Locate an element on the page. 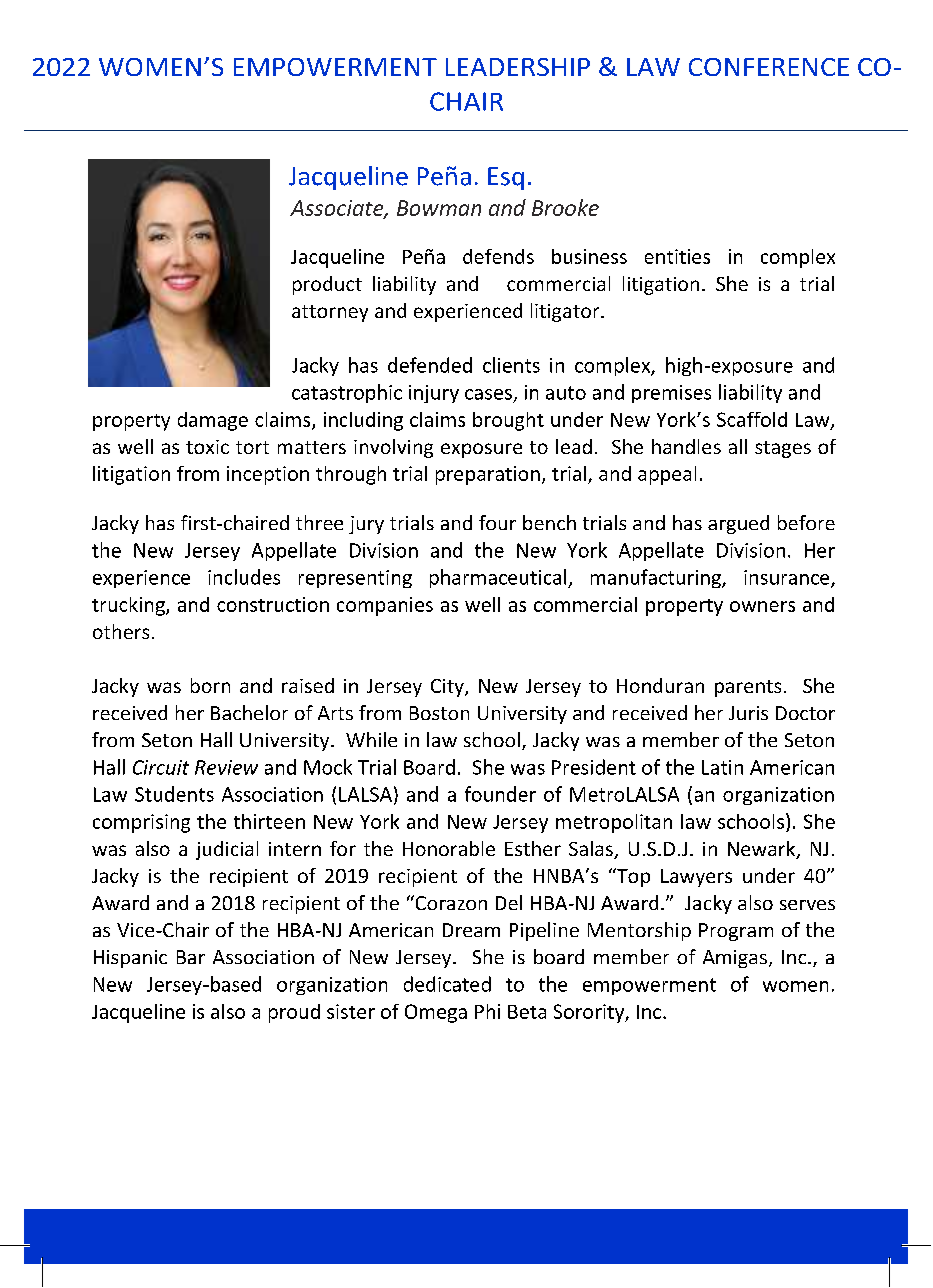 This image has height=1288, width=933. dedicated is located at coordinates (447, 984).
